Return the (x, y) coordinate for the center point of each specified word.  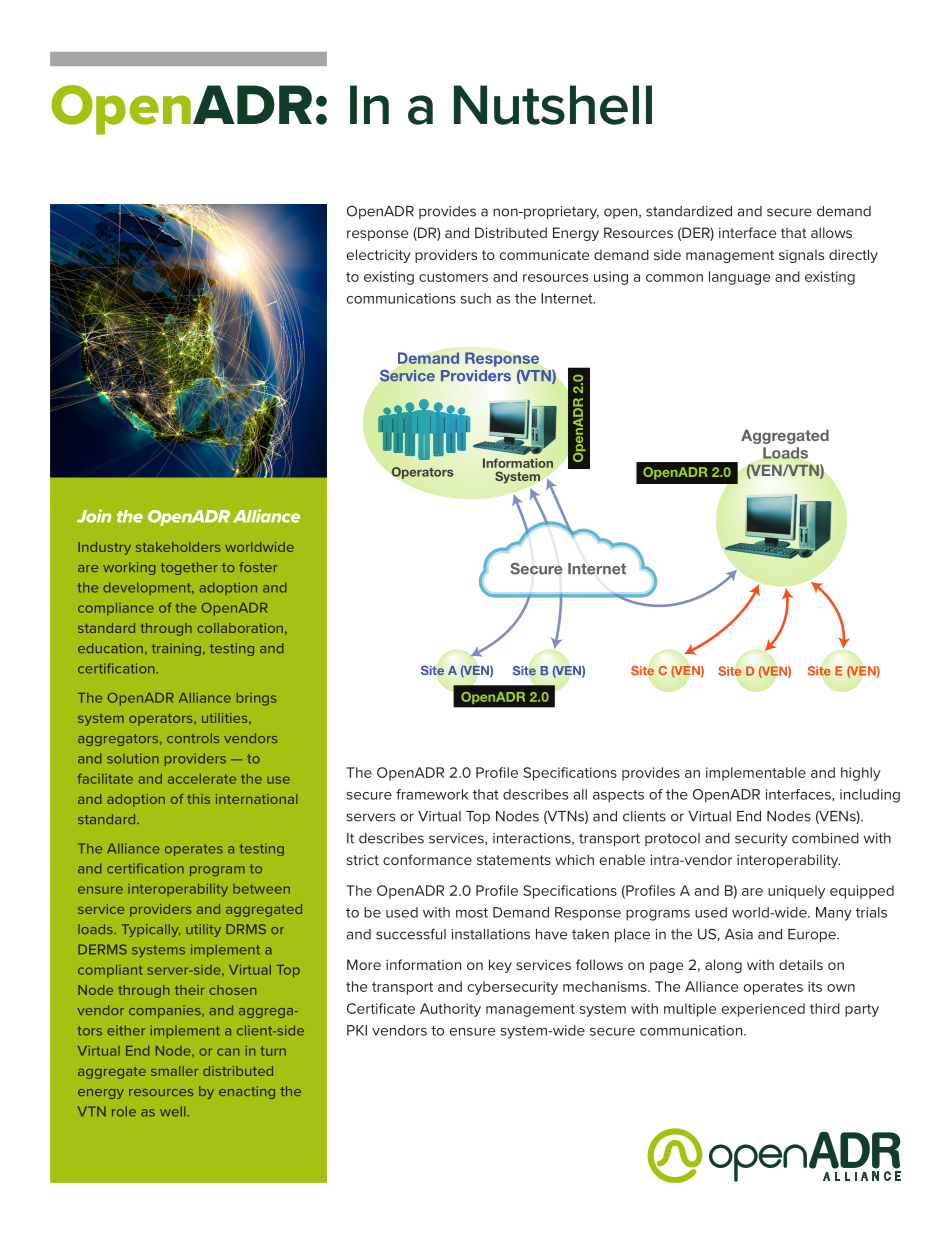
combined (825, 838)
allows (831, 232)
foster (258, 567)
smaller (174, 1071)
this (198, 799)
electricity (379, 256)
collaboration (240, 628)
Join (94, 516)
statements (514, 860)
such (475, 298)
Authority (450, 1010)
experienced (763, 1010)
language (739, 278)
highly (861, 774)
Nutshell (553, 105)
